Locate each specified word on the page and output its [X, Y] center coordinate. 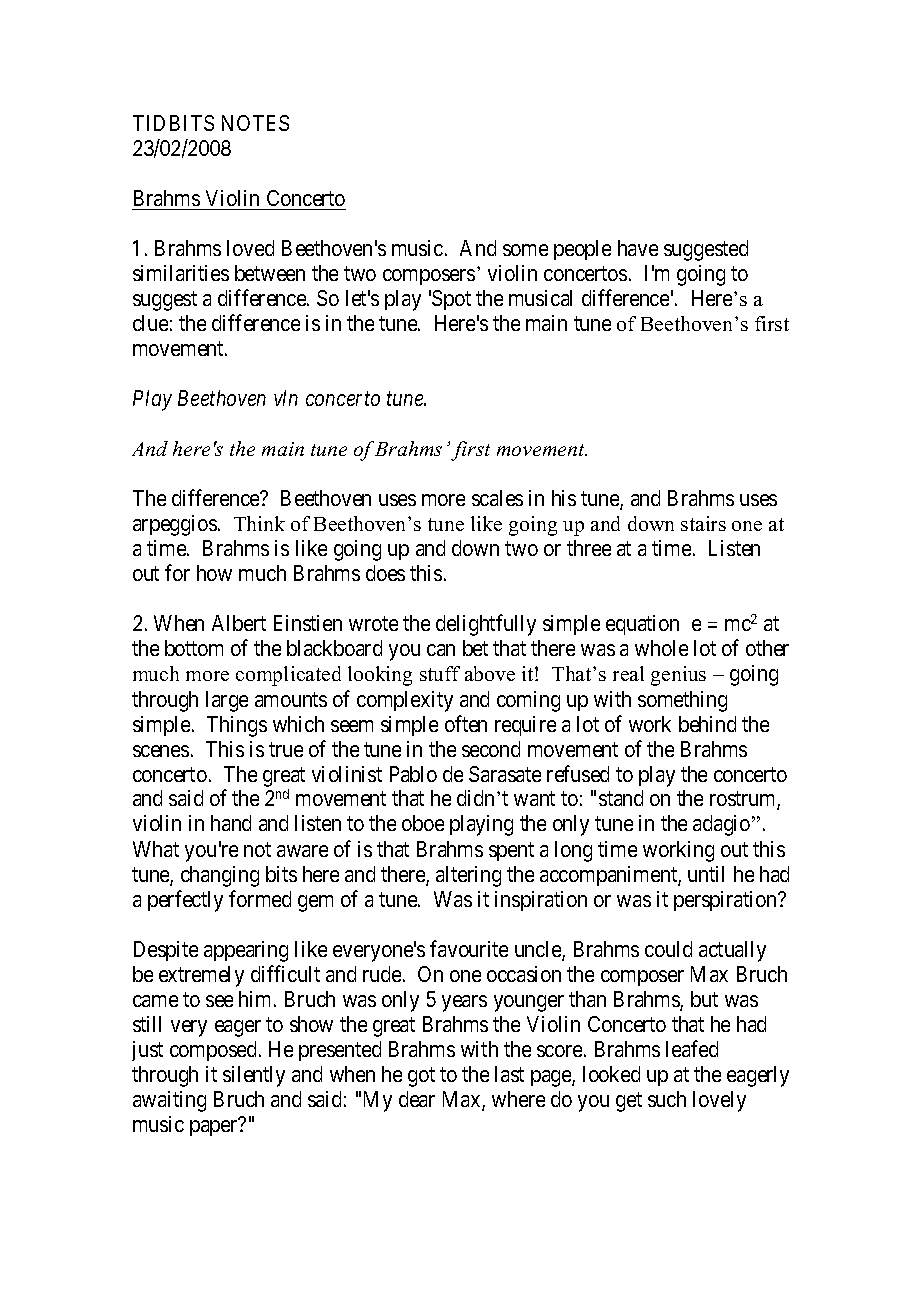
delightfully [486, 625]
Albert [239, 623]
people [582, 250]
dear [417, 1099]
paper [213, 1128]
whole [661, 648]
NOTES [255, 123]
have [638, 248]
